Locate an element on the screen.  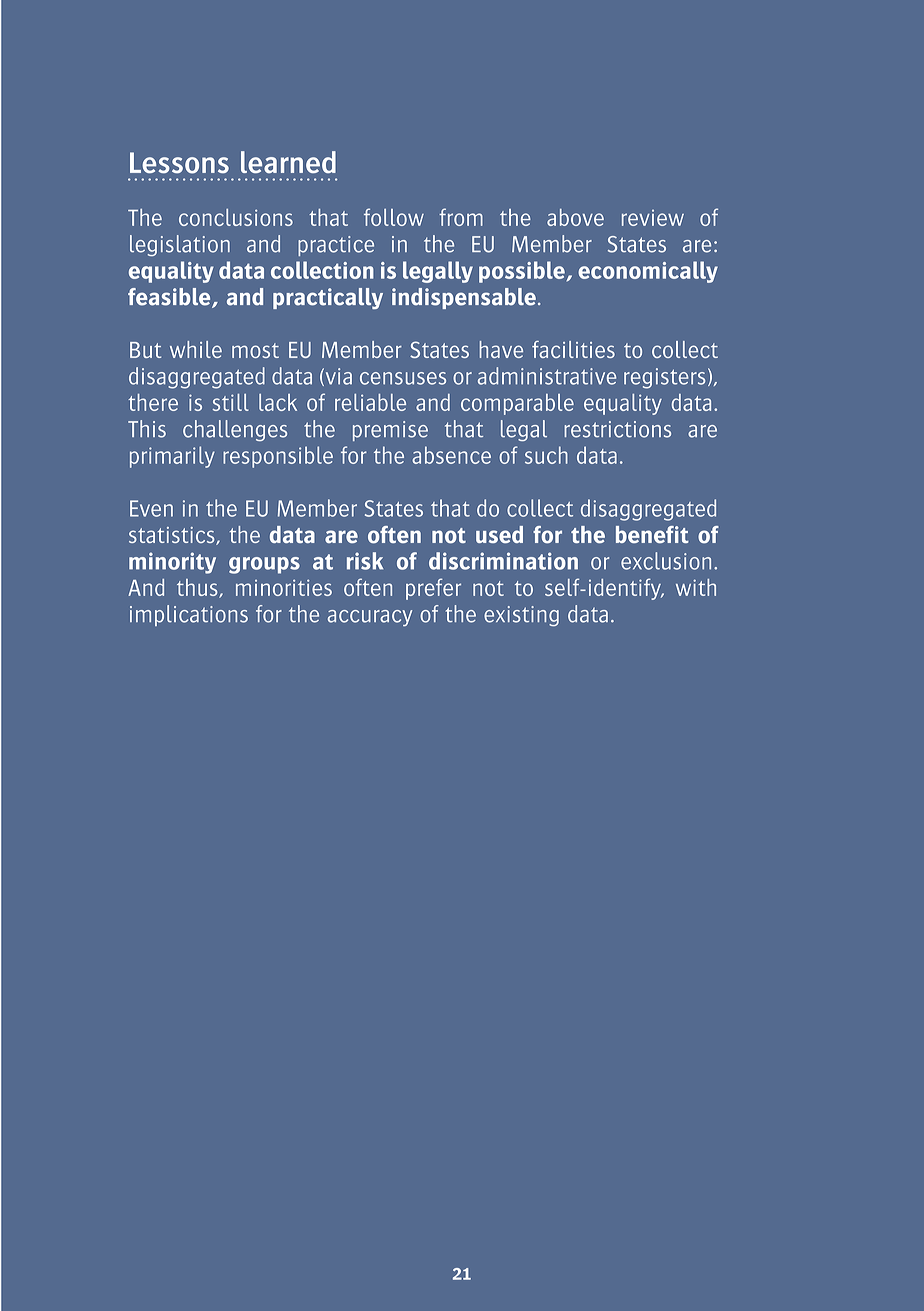
censuses is located at coordinates (403, 378).
